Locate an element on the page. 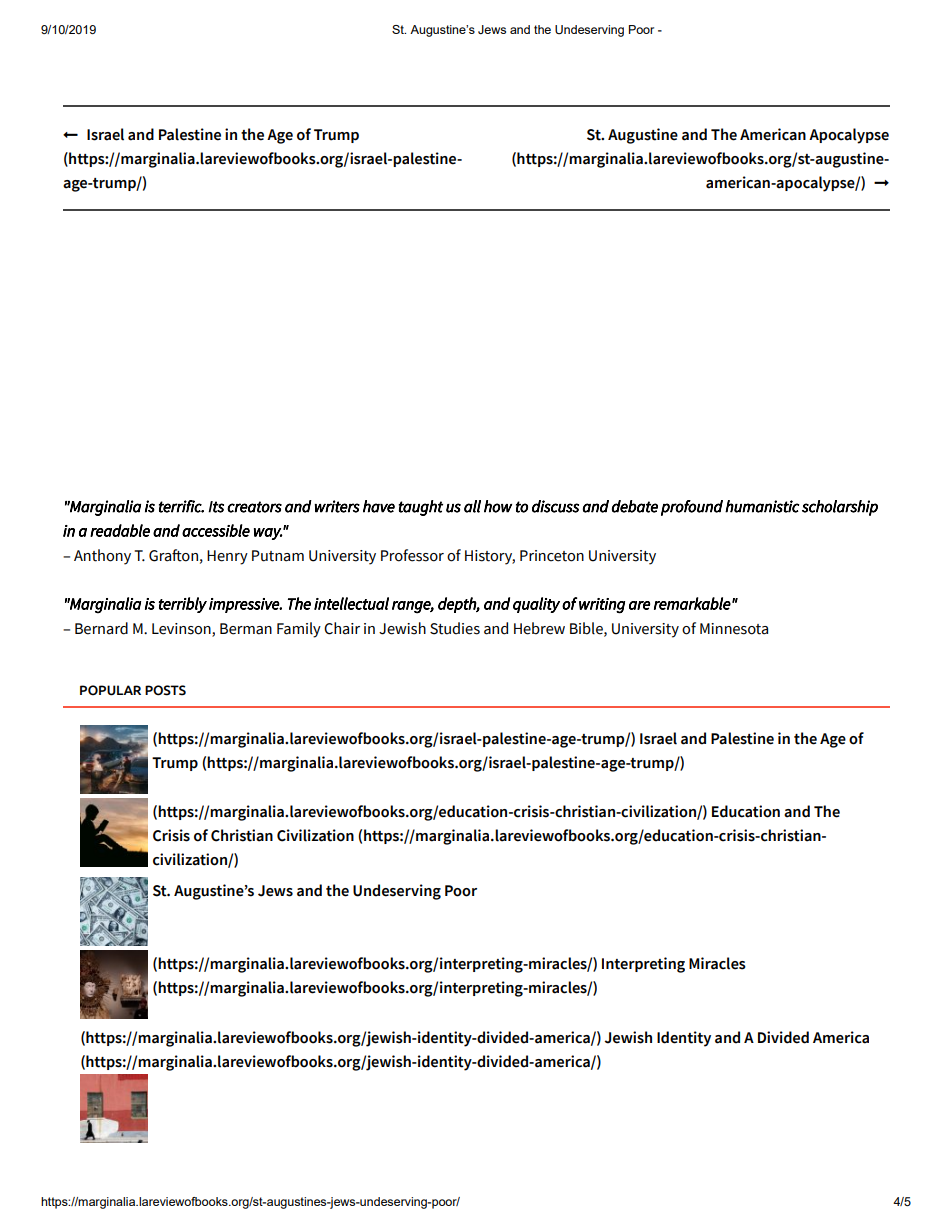 The image size is (952, 1232). Minnesota is located at coordinates (734, 629).
